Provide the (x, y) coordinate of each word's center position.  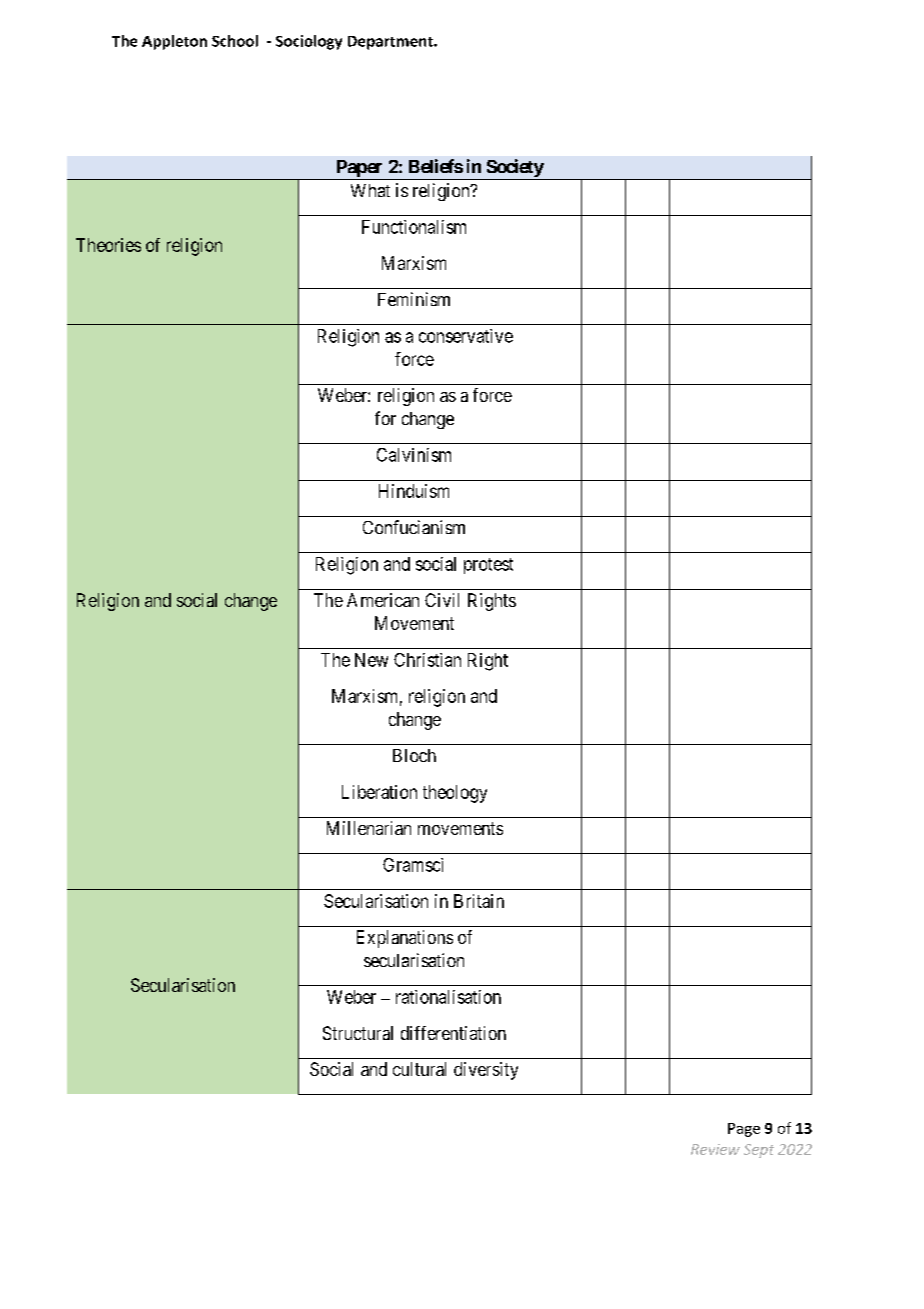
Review (715, 1149)
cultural (419, 1069)
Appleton (174, 42)
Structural (358, 1033)
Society (514, 169)
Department (391, 43)
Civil (442, 600)
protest (488, 566)
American (383, 600)
